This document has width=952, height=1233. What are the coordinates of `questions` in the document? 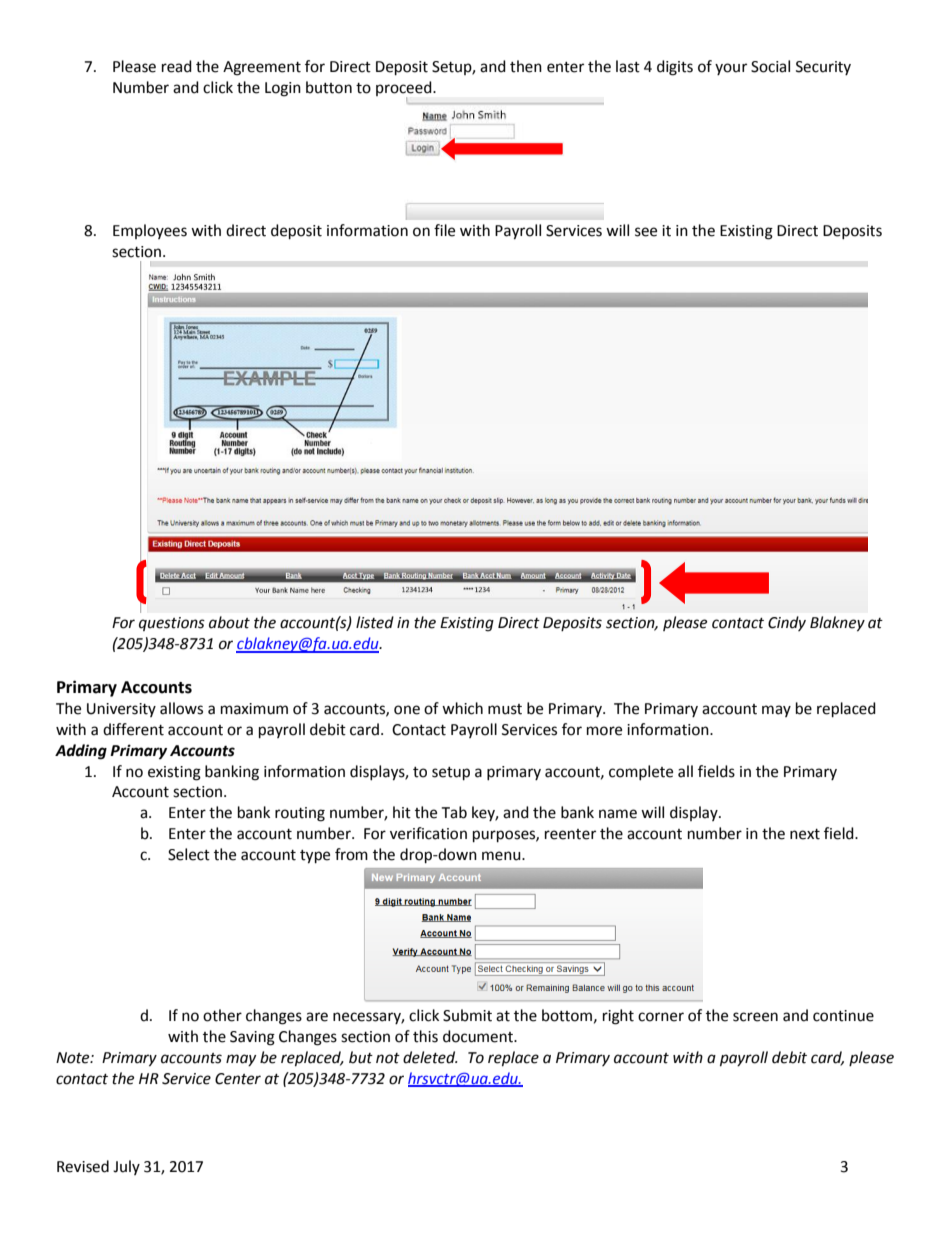 It's located at (172, 624).
